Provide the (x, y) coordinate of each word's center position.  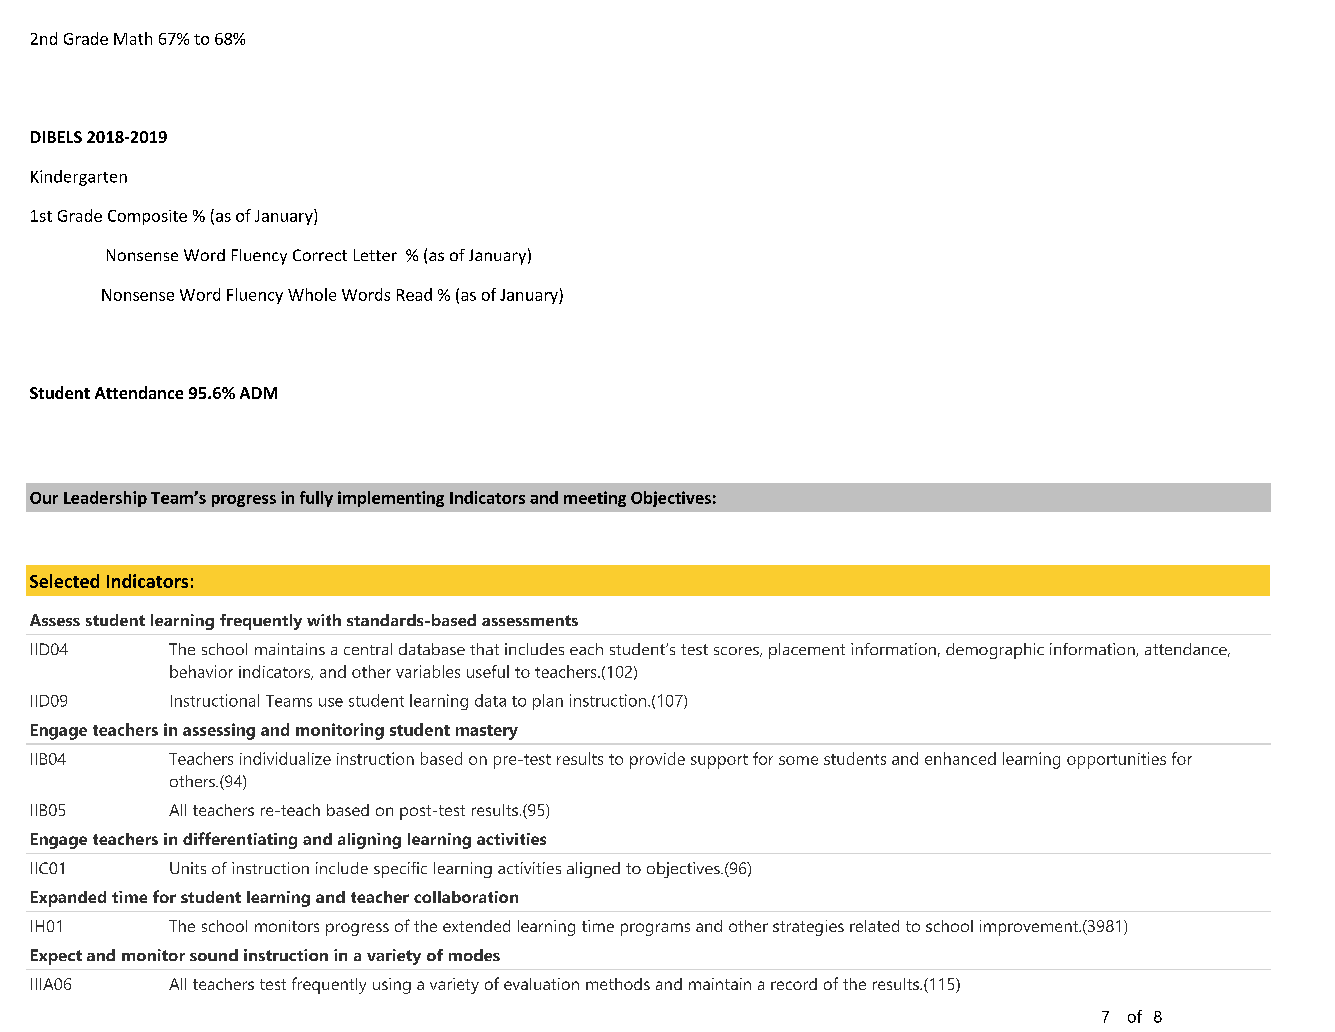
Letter (375, 255)
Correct (320, 255)
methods (618, 984)
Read (414, 294)
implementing (391, 499)
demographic (995, 651)
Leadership (105, 499)
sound (214, 955)
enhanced (960, 758)
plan (548, 702)
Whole (312, 294)
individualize (285, 758)
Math (133, 38)
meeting (595, 499)
